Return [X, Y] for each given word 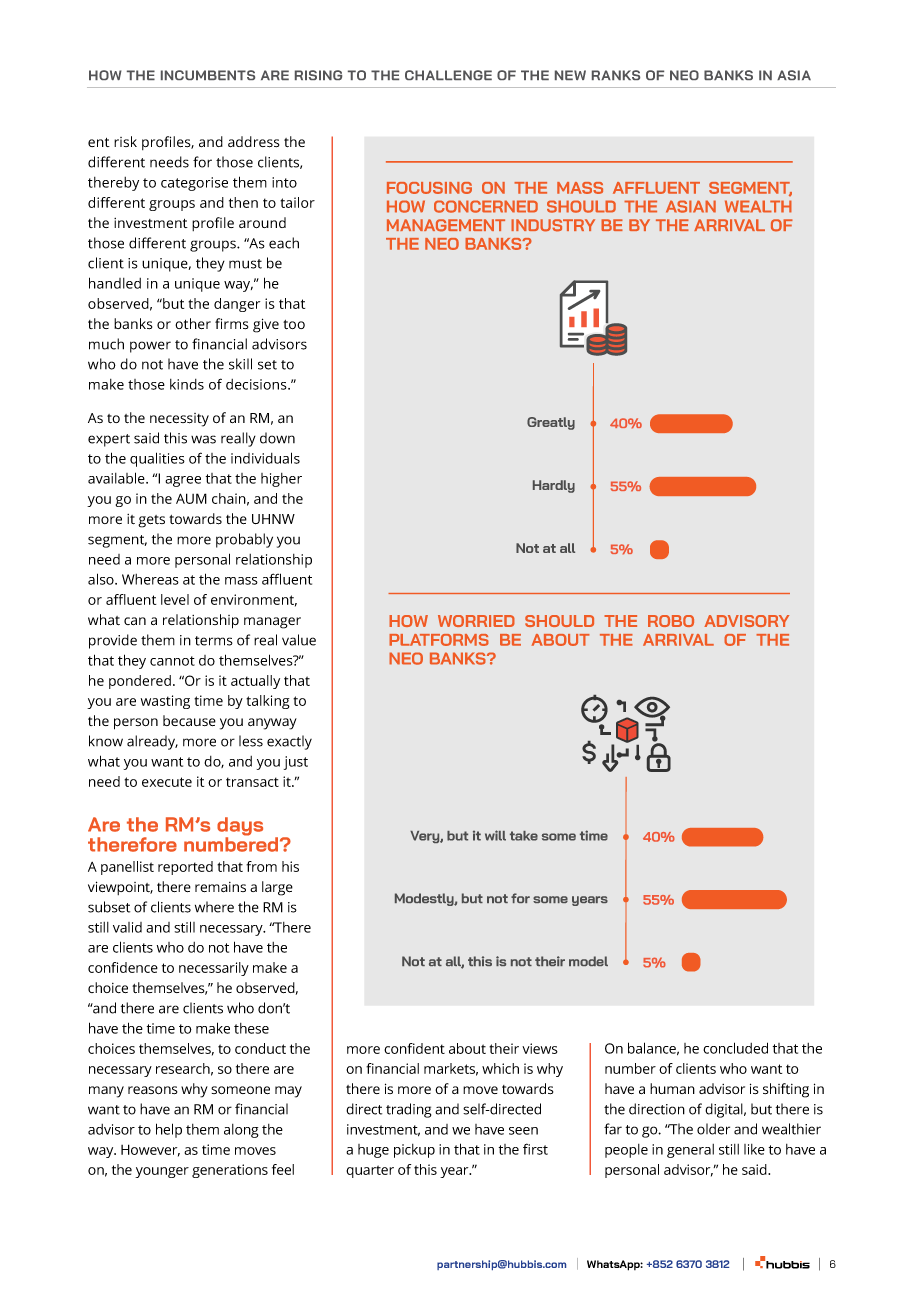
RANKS [616, 75]
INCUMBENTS [208, 75]
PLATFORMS [439, 640]
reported [185, 868]
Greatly [551, 423]
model [588, 961]
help [169, 1130]
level [175, 599]
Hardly [554, 486]
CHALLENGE [448, 75]
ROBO [671, 621]
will [495, 835]
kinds [187, 384]
